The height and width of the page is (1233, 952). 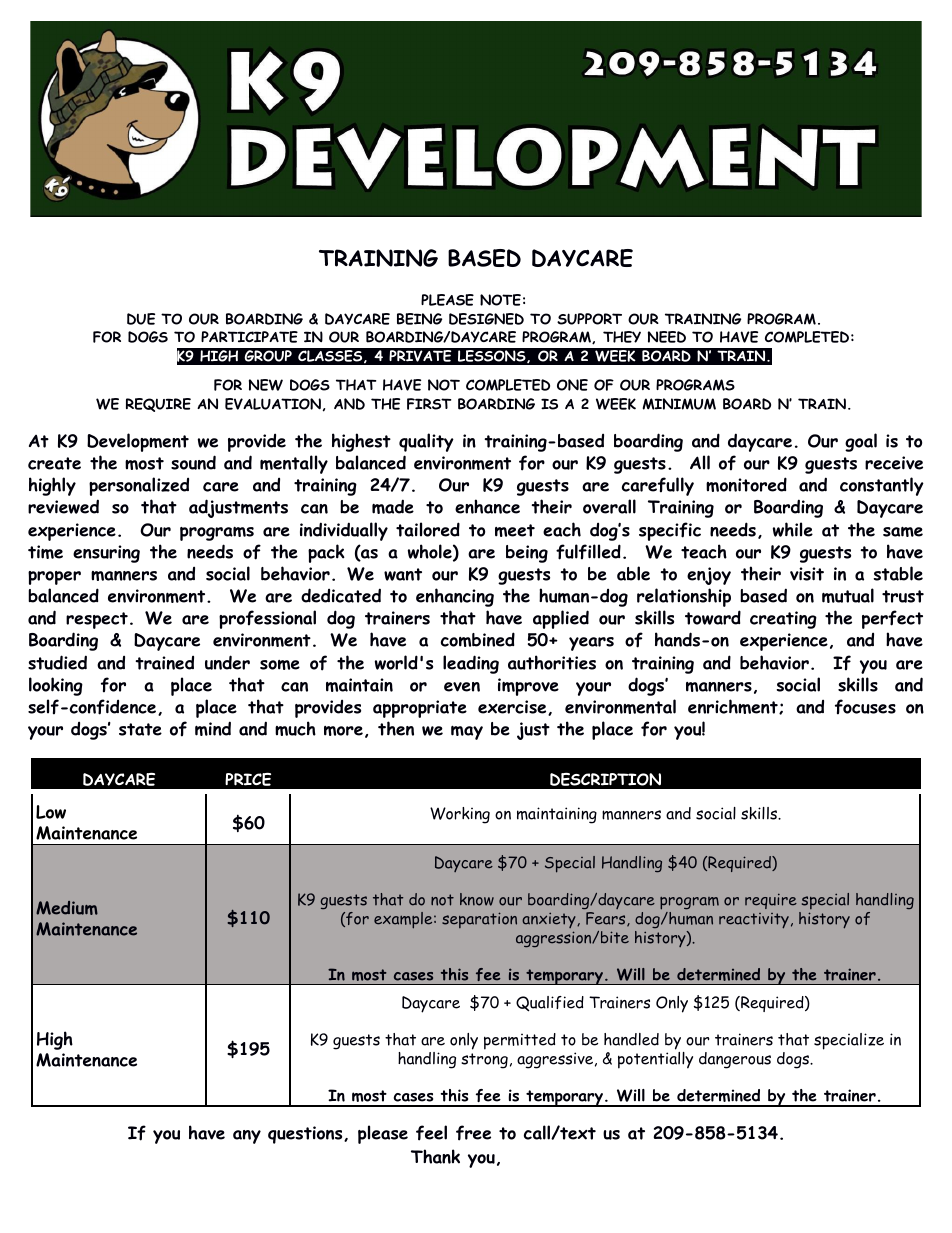 I want to click on meet, so click(x=515, y=530).
